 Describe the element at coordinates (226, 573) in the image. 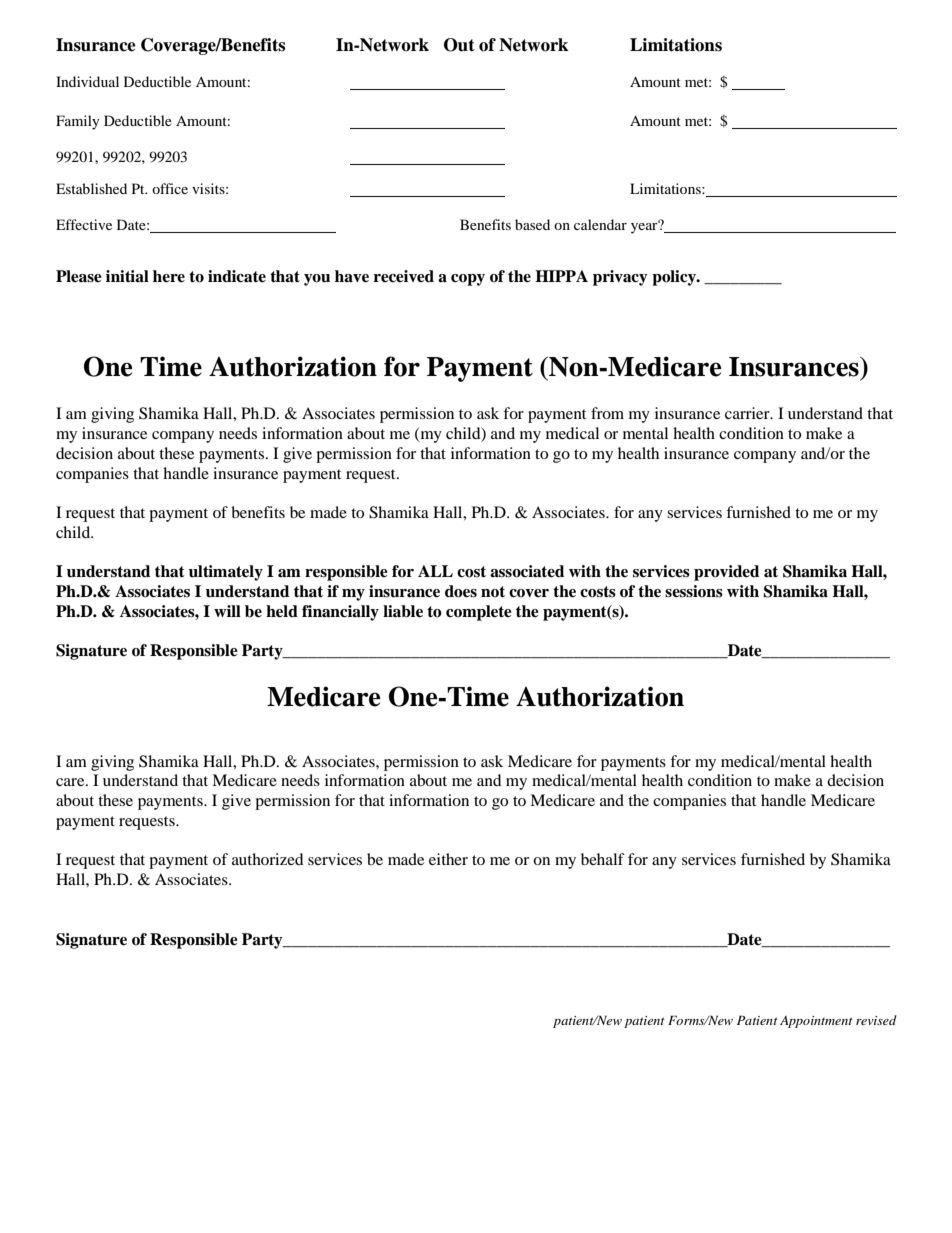

I see `ultimately` at that location.
